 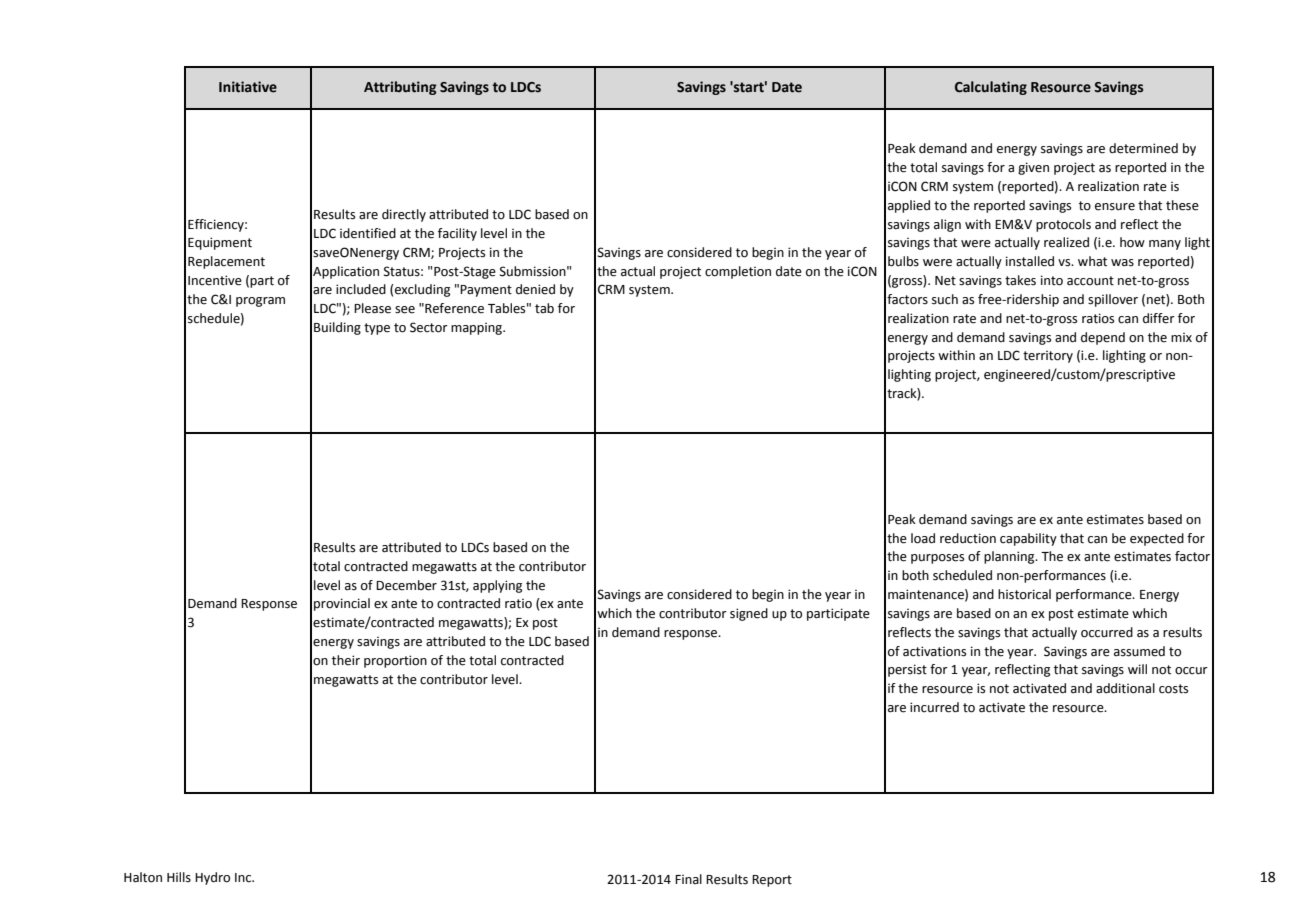 What do you see at coordinates (260, 302) in the document?
I see `program` at bounding box center [260, 302].
